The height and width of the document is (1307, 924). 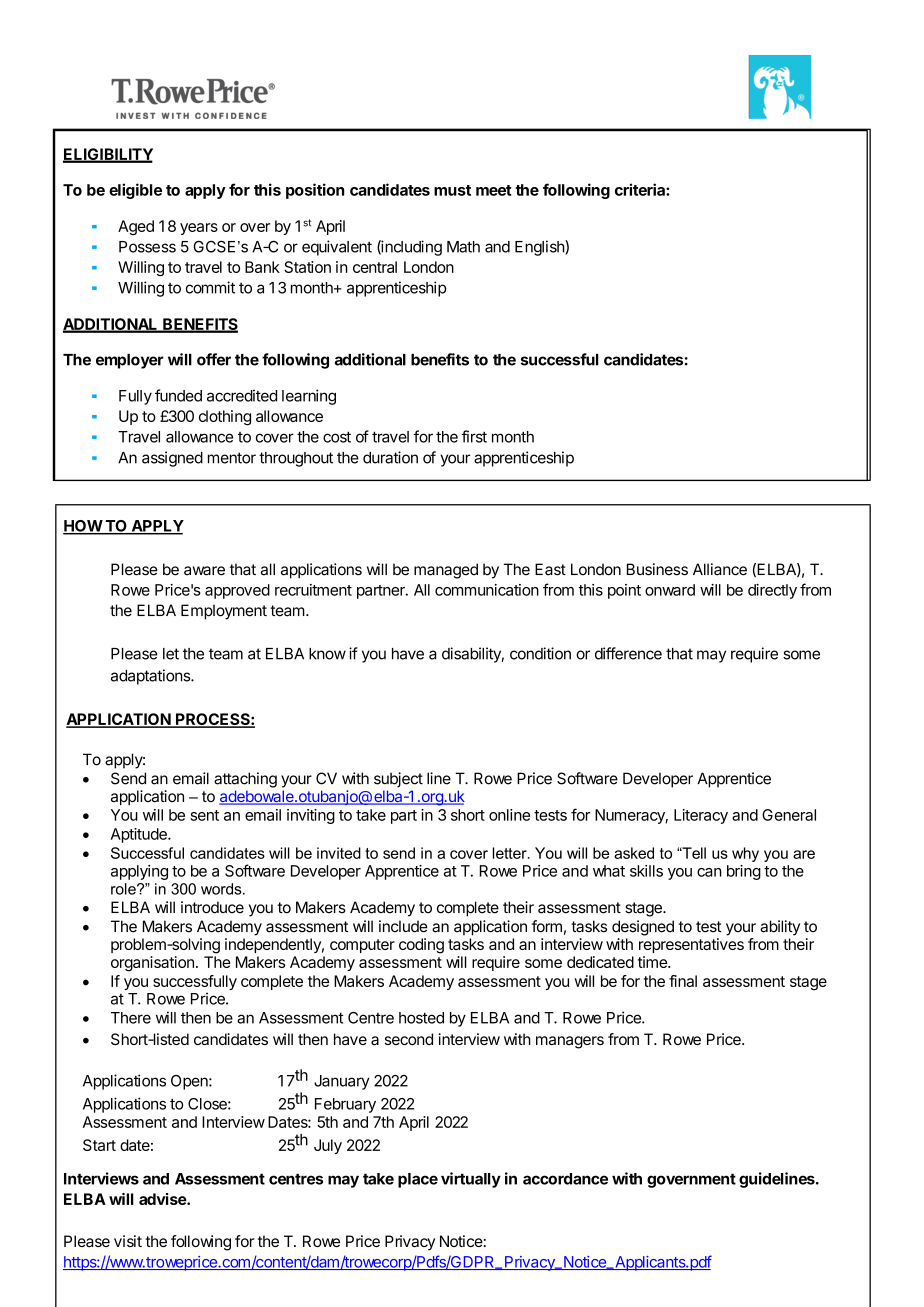 I want to click on bring, so click(x=744, y=872).
